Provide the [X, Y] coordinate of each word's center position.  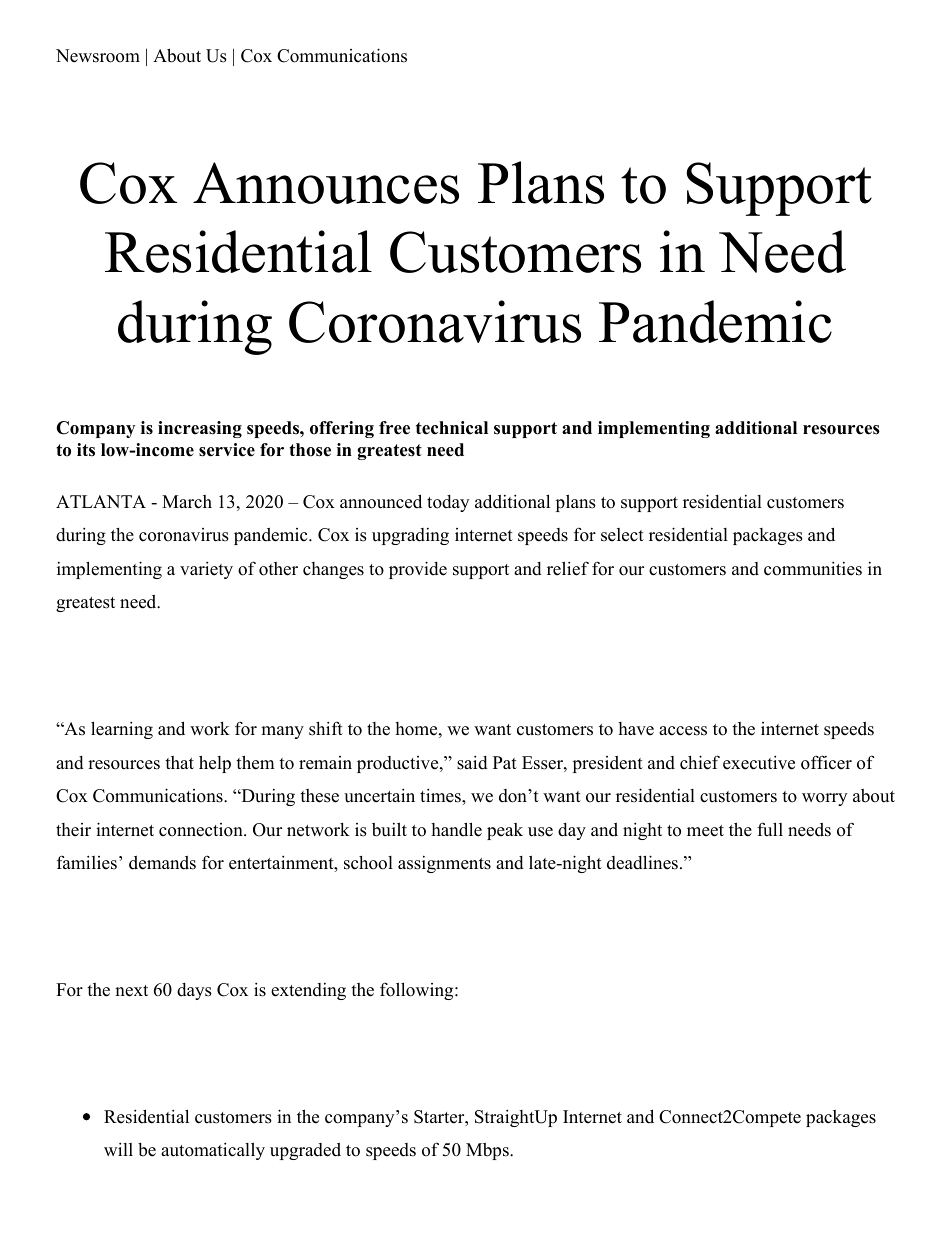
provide [418, 570]
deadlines [642, 862]
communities [813, 568]
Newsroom [98, 56]
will [118, 1149]
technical [452, 428]
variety [206, 570]
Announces [326, 183]
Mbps [488, 1151]
